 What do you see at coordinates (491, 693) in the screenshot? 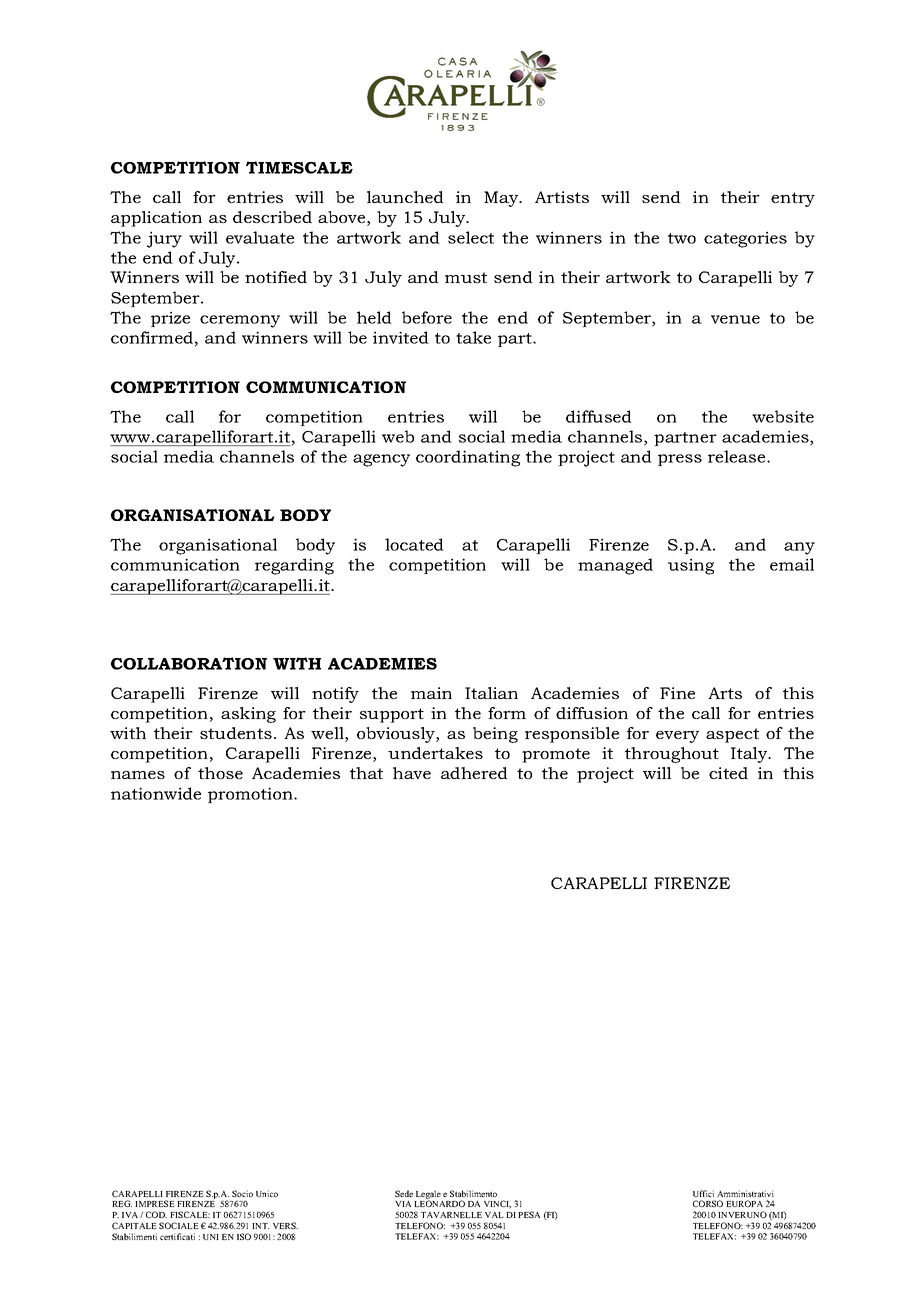
I see `Italian` at bounding box center [491, 693].
